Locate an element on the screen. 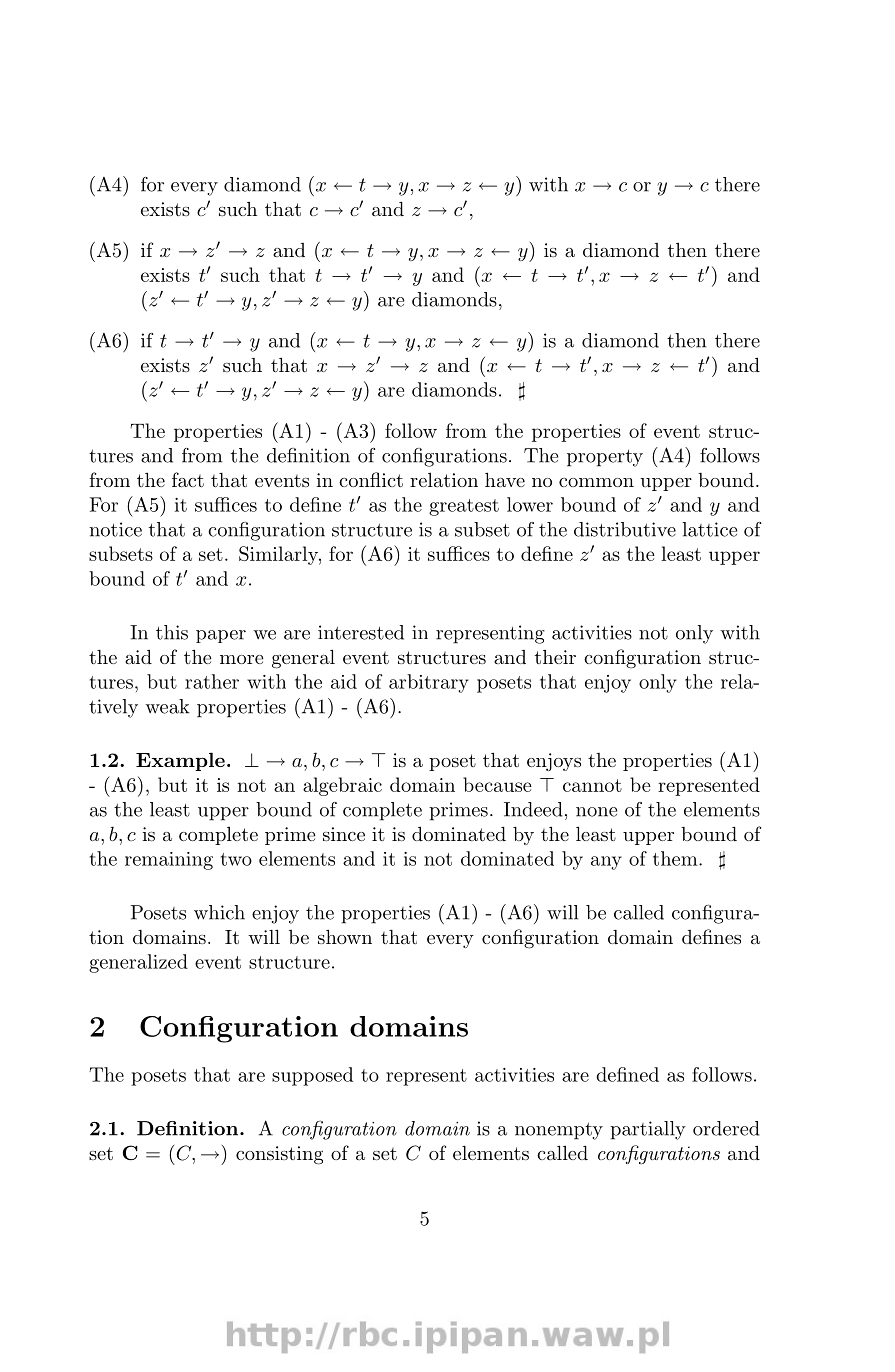 Image resolution: width=895 pixels, height=1372 pixels. conflict is located at coordinates (371, 479).
